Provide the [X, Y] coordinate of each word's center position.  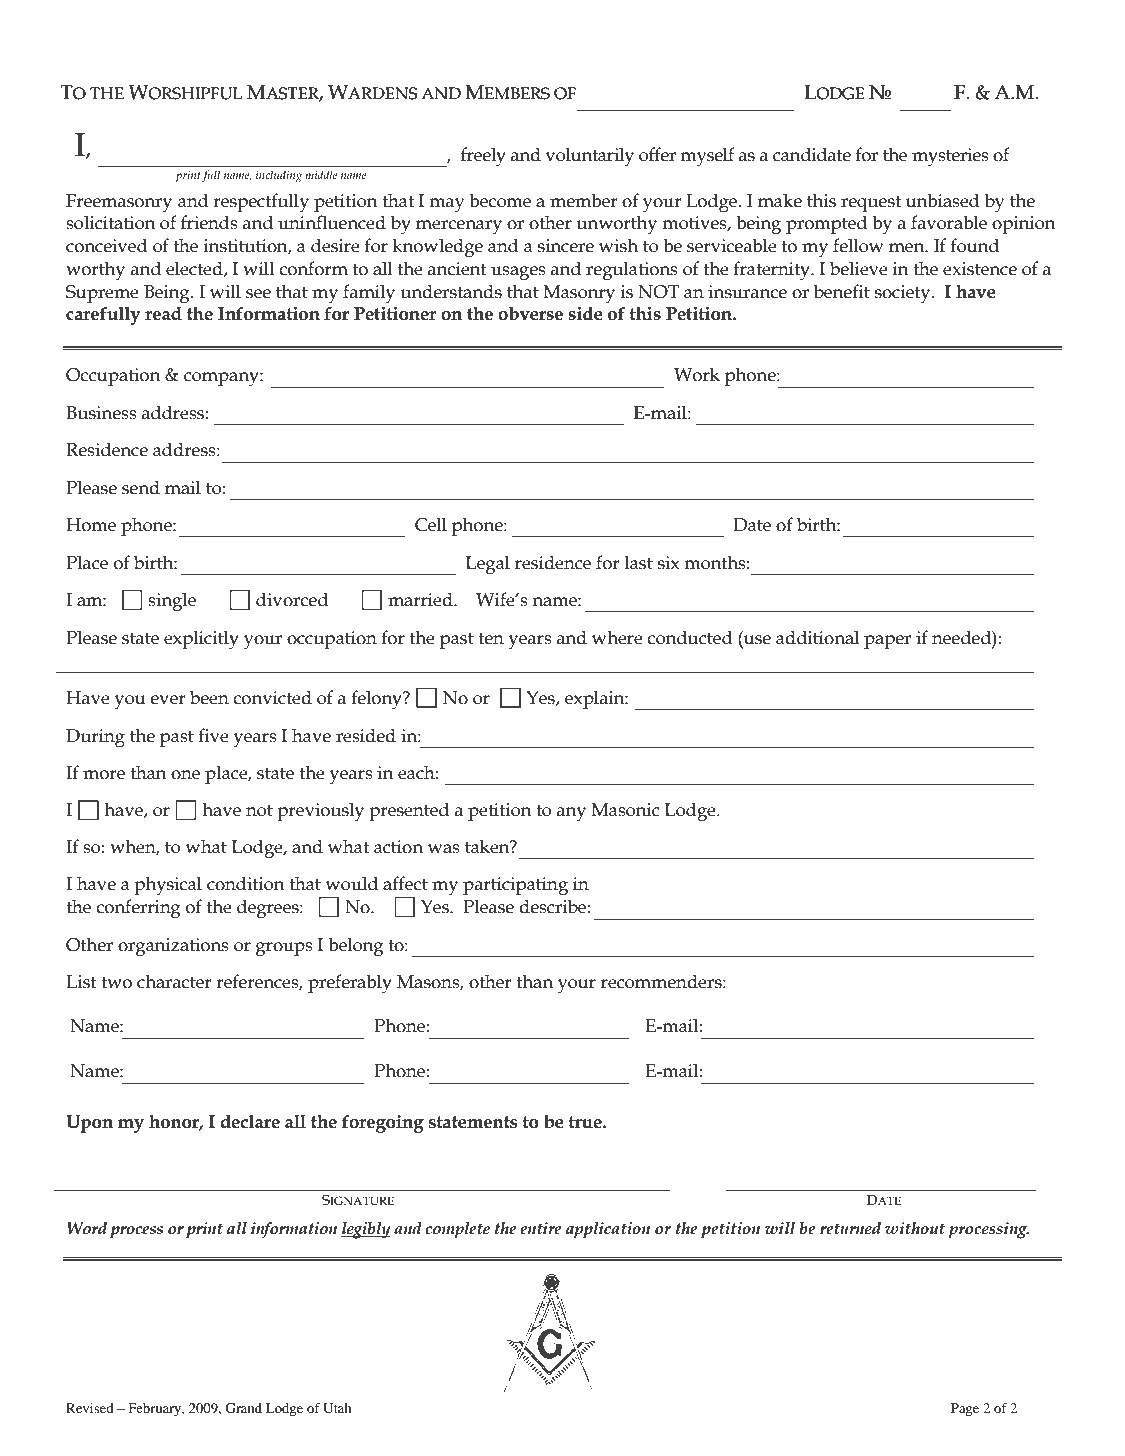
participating [515, 886]
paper [887, 642]
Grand [243, 1408]
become [500, 200]
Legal [488, 564]
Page [965, 1409]
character [174, 981]
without [915, 1228]
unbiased [943, 200]
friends [209, 222]
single [172, 602]
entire [541, 1228]
